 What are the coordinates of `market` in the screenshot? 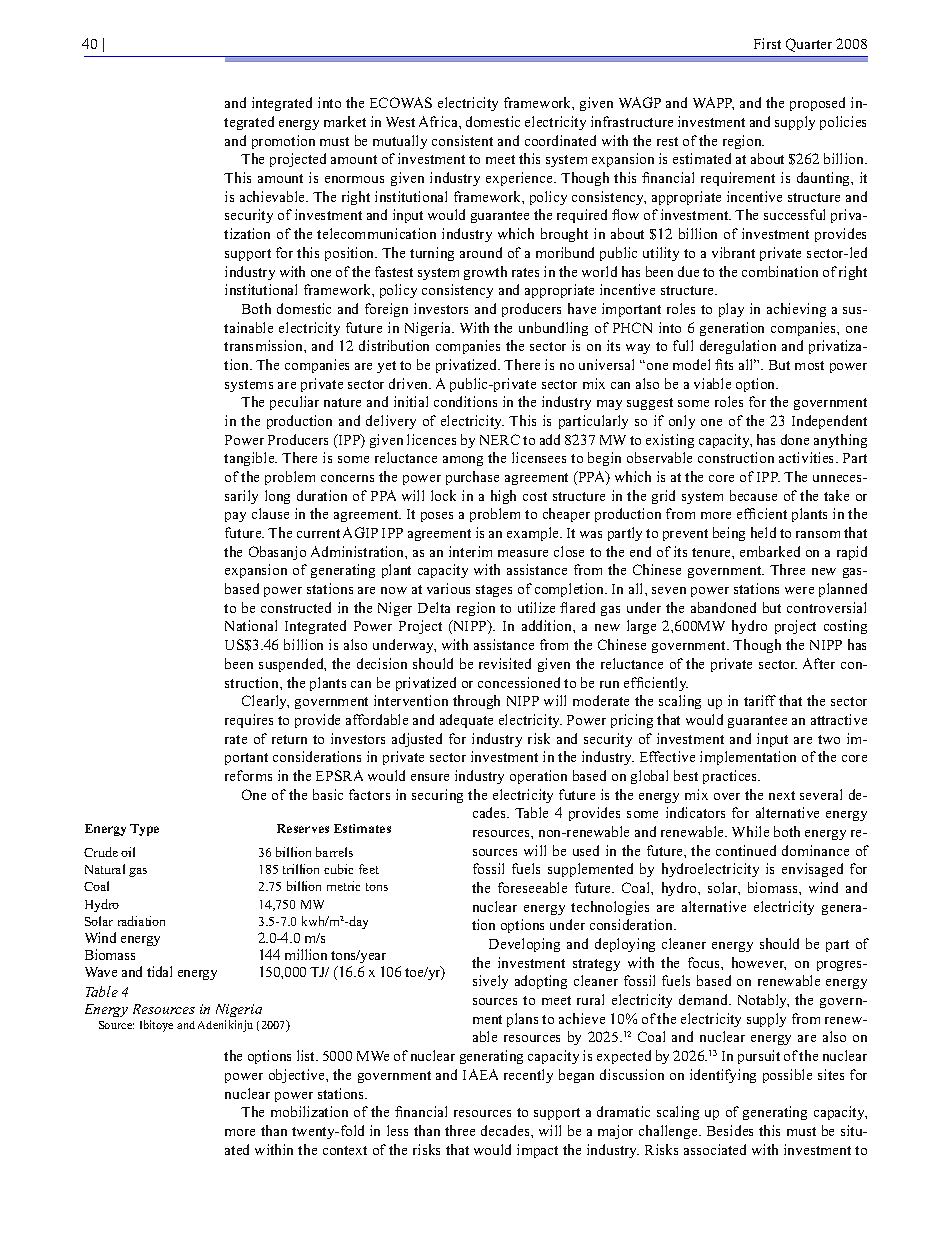 It's located at (345, 121).
